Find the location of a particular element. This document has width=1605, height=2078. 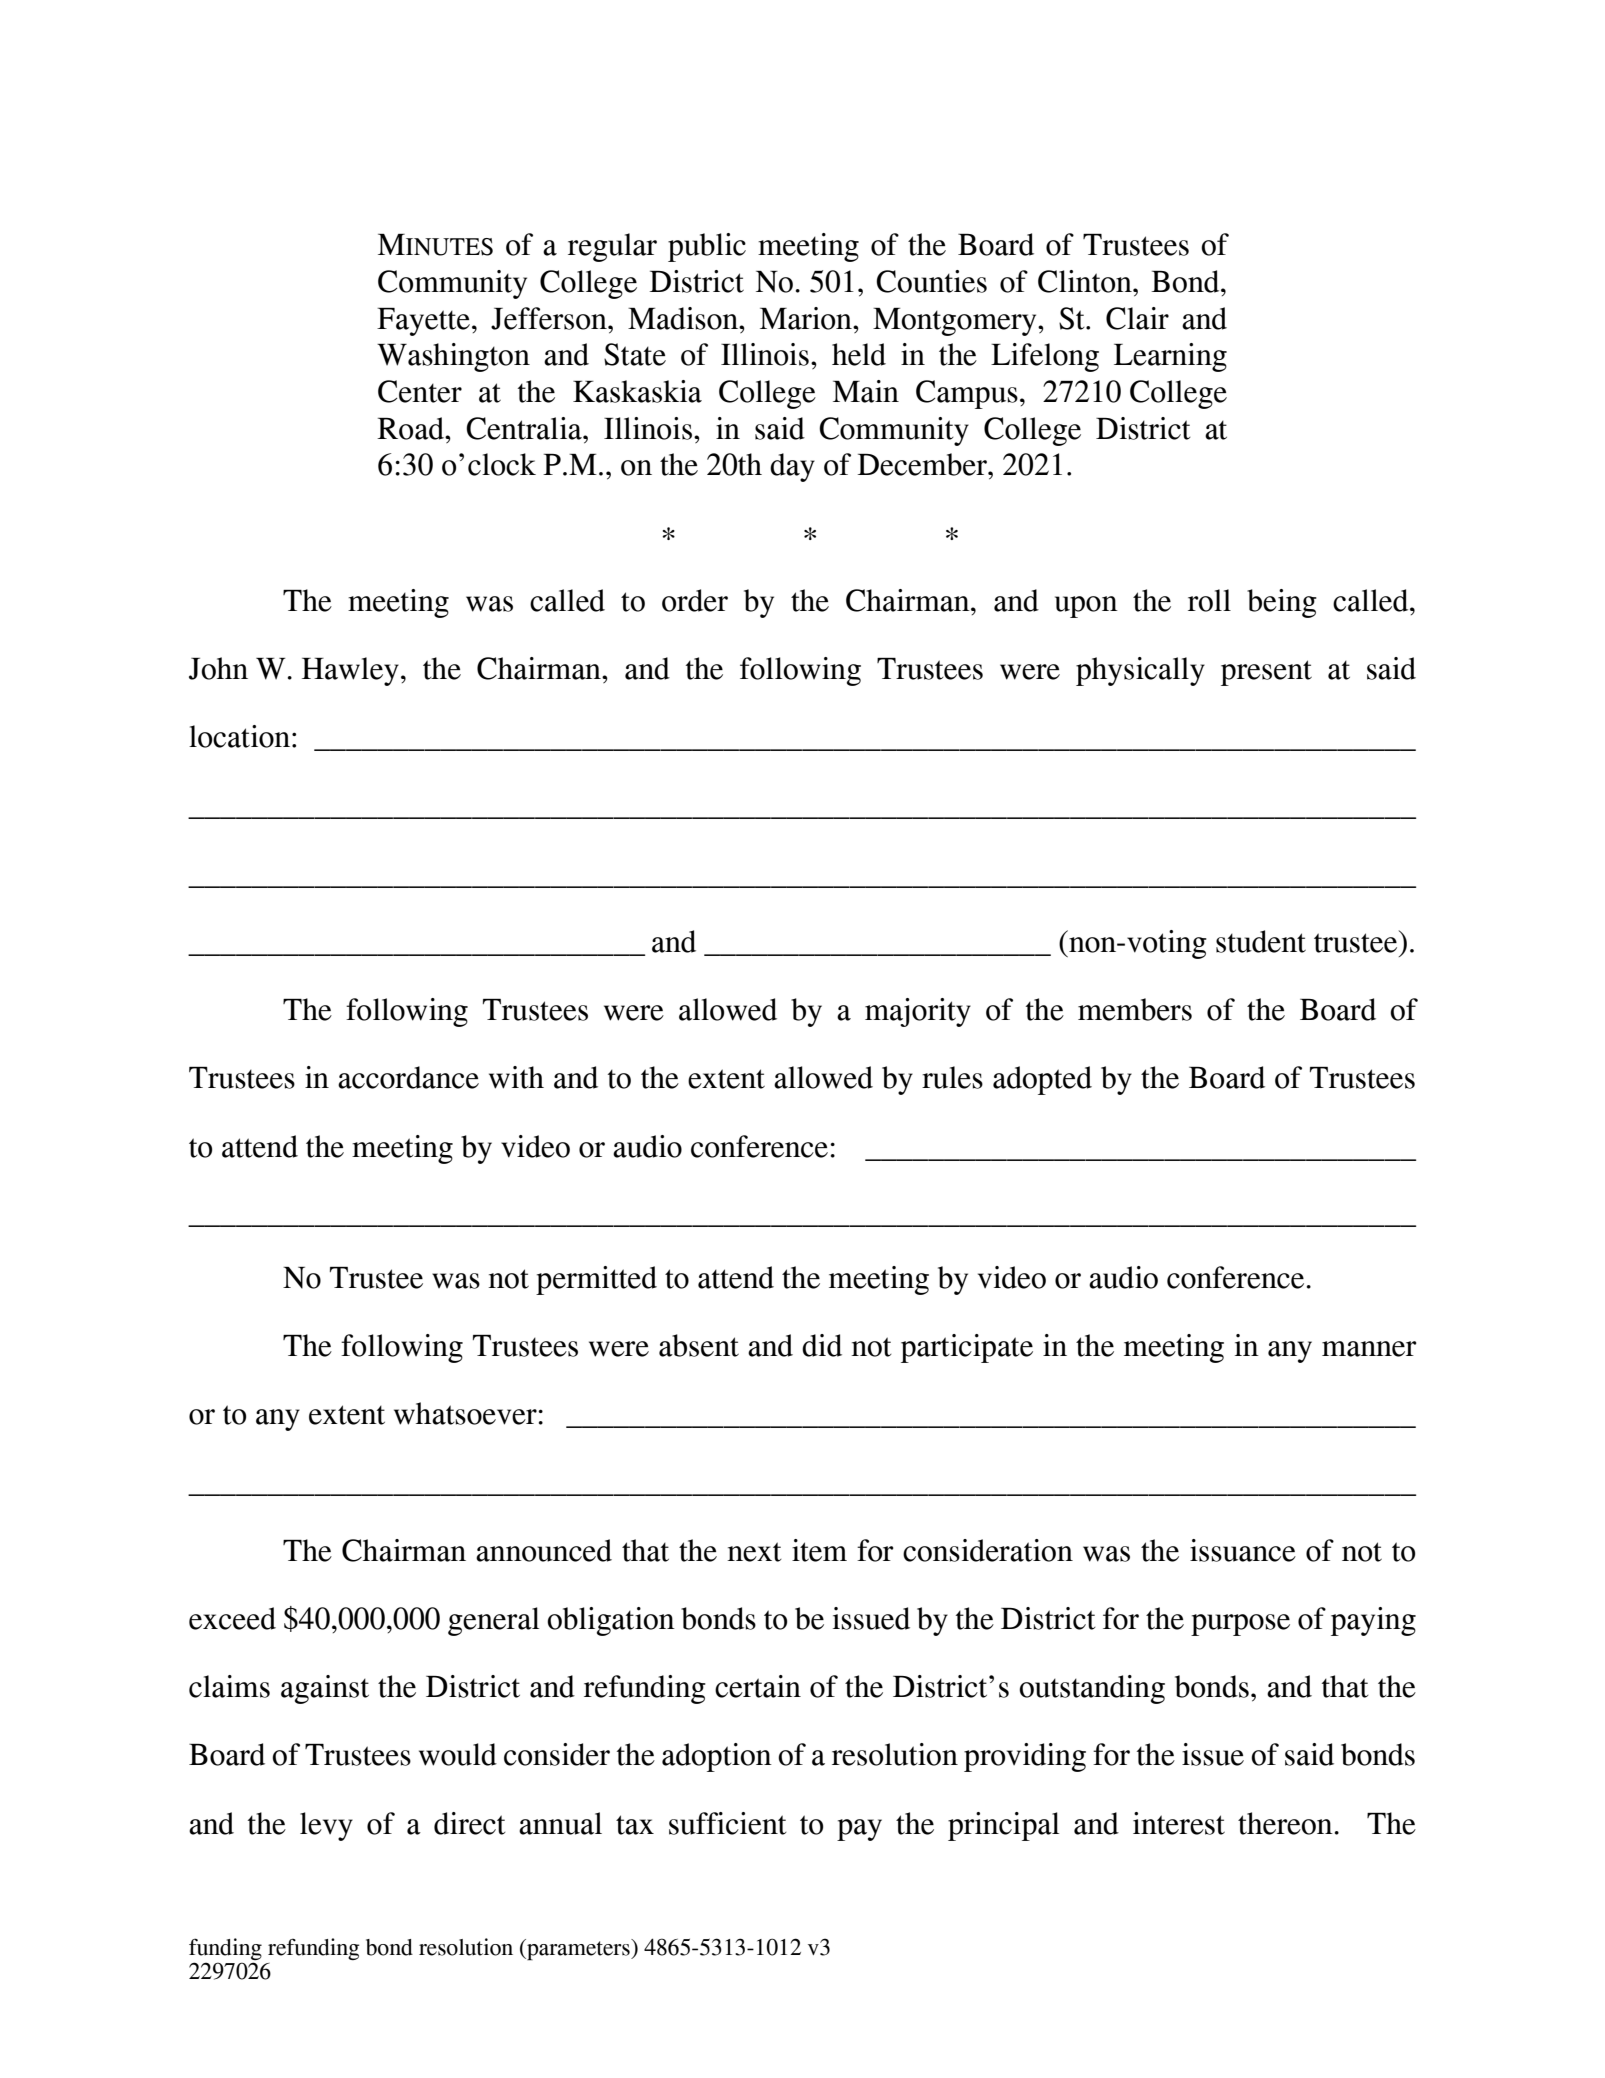

Washington is located at coordinates (453, 357).
